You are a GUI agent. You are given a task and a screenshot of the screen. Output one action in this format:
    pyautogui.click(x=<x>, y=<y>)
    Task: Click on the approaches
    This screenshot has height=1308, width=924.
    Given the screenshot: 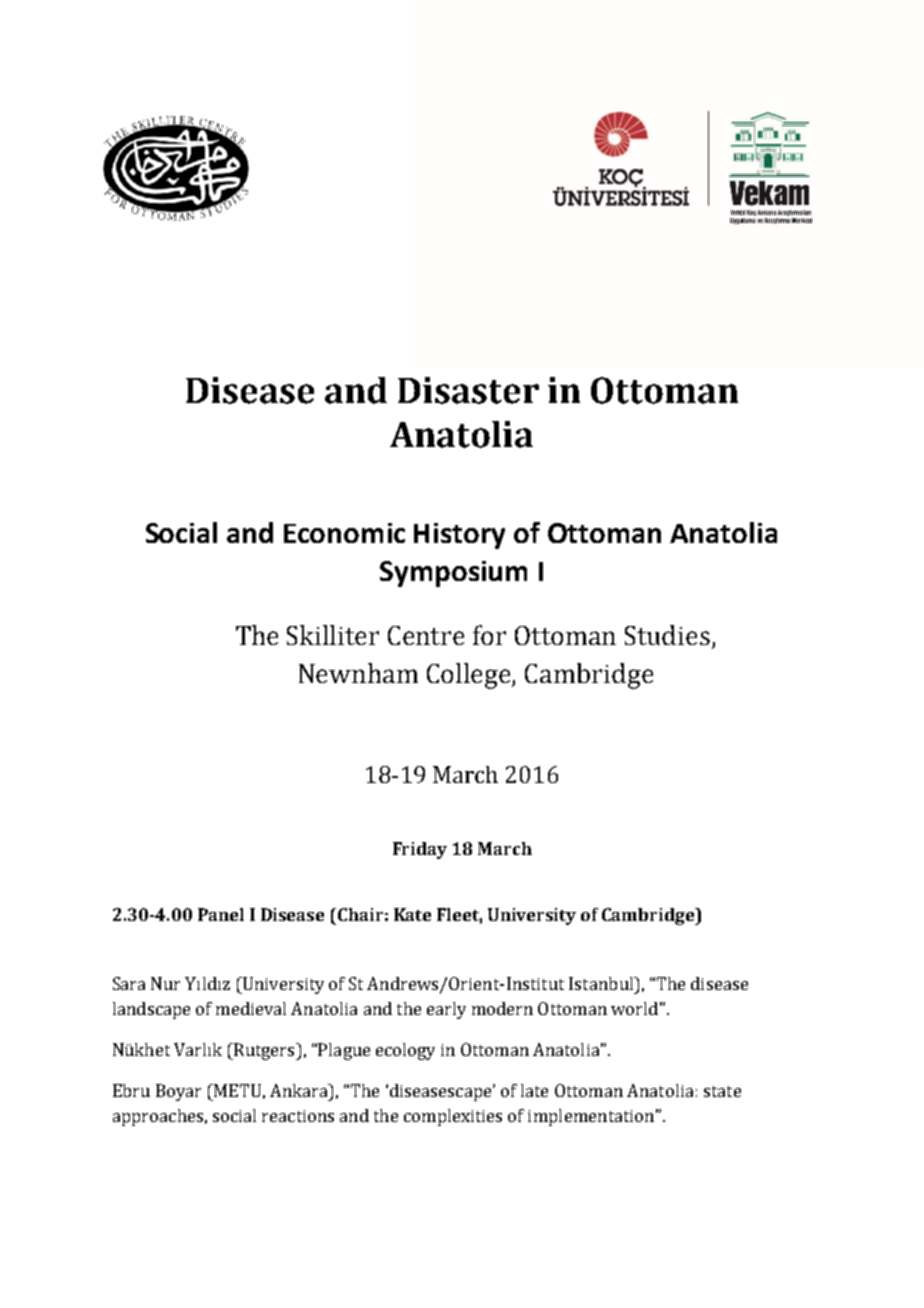 What is the action you would take?
    pyautogui.click(x=158, y=1117)
